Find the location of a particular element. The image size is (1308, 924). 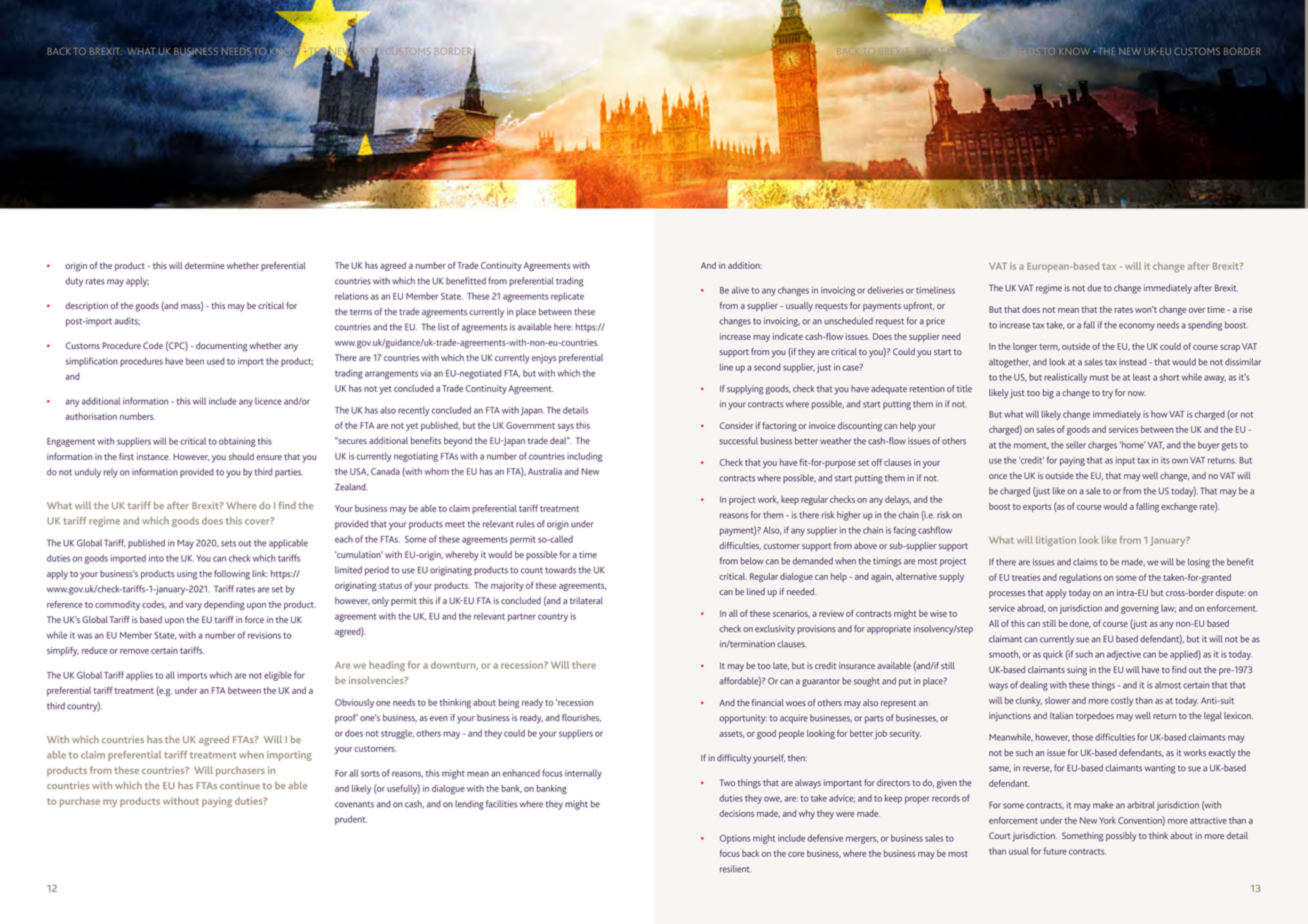

prudent is located at coordinates (351, 820).
